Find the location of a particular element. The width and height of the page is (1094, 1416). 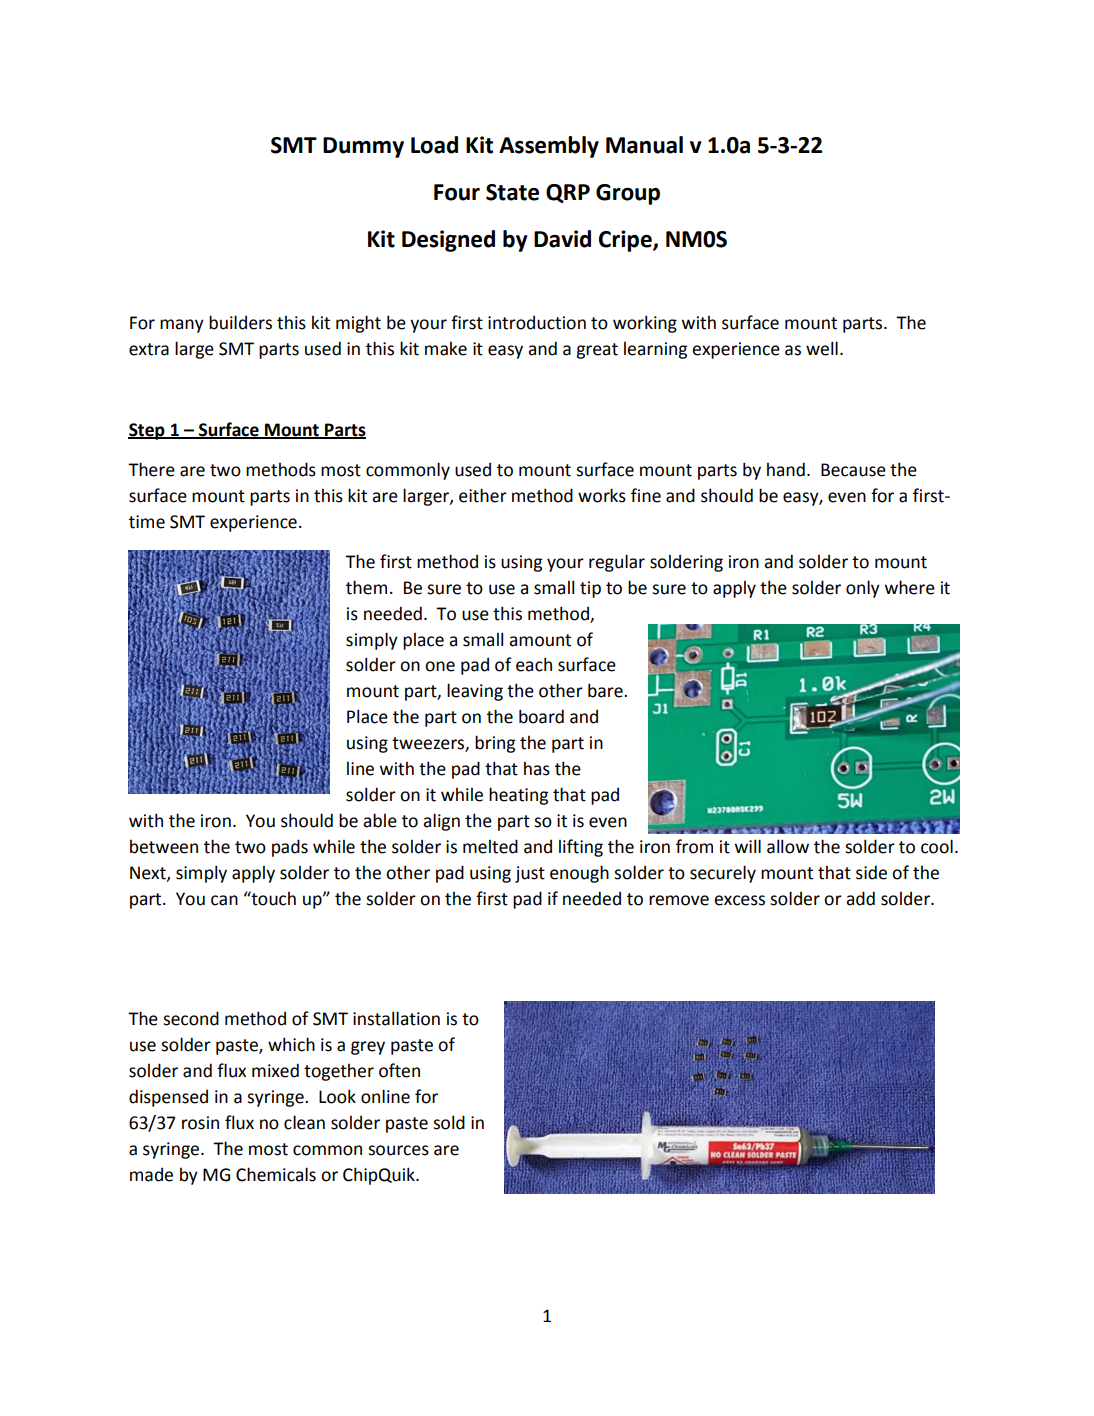

State is located at coordinates (512, 192).
